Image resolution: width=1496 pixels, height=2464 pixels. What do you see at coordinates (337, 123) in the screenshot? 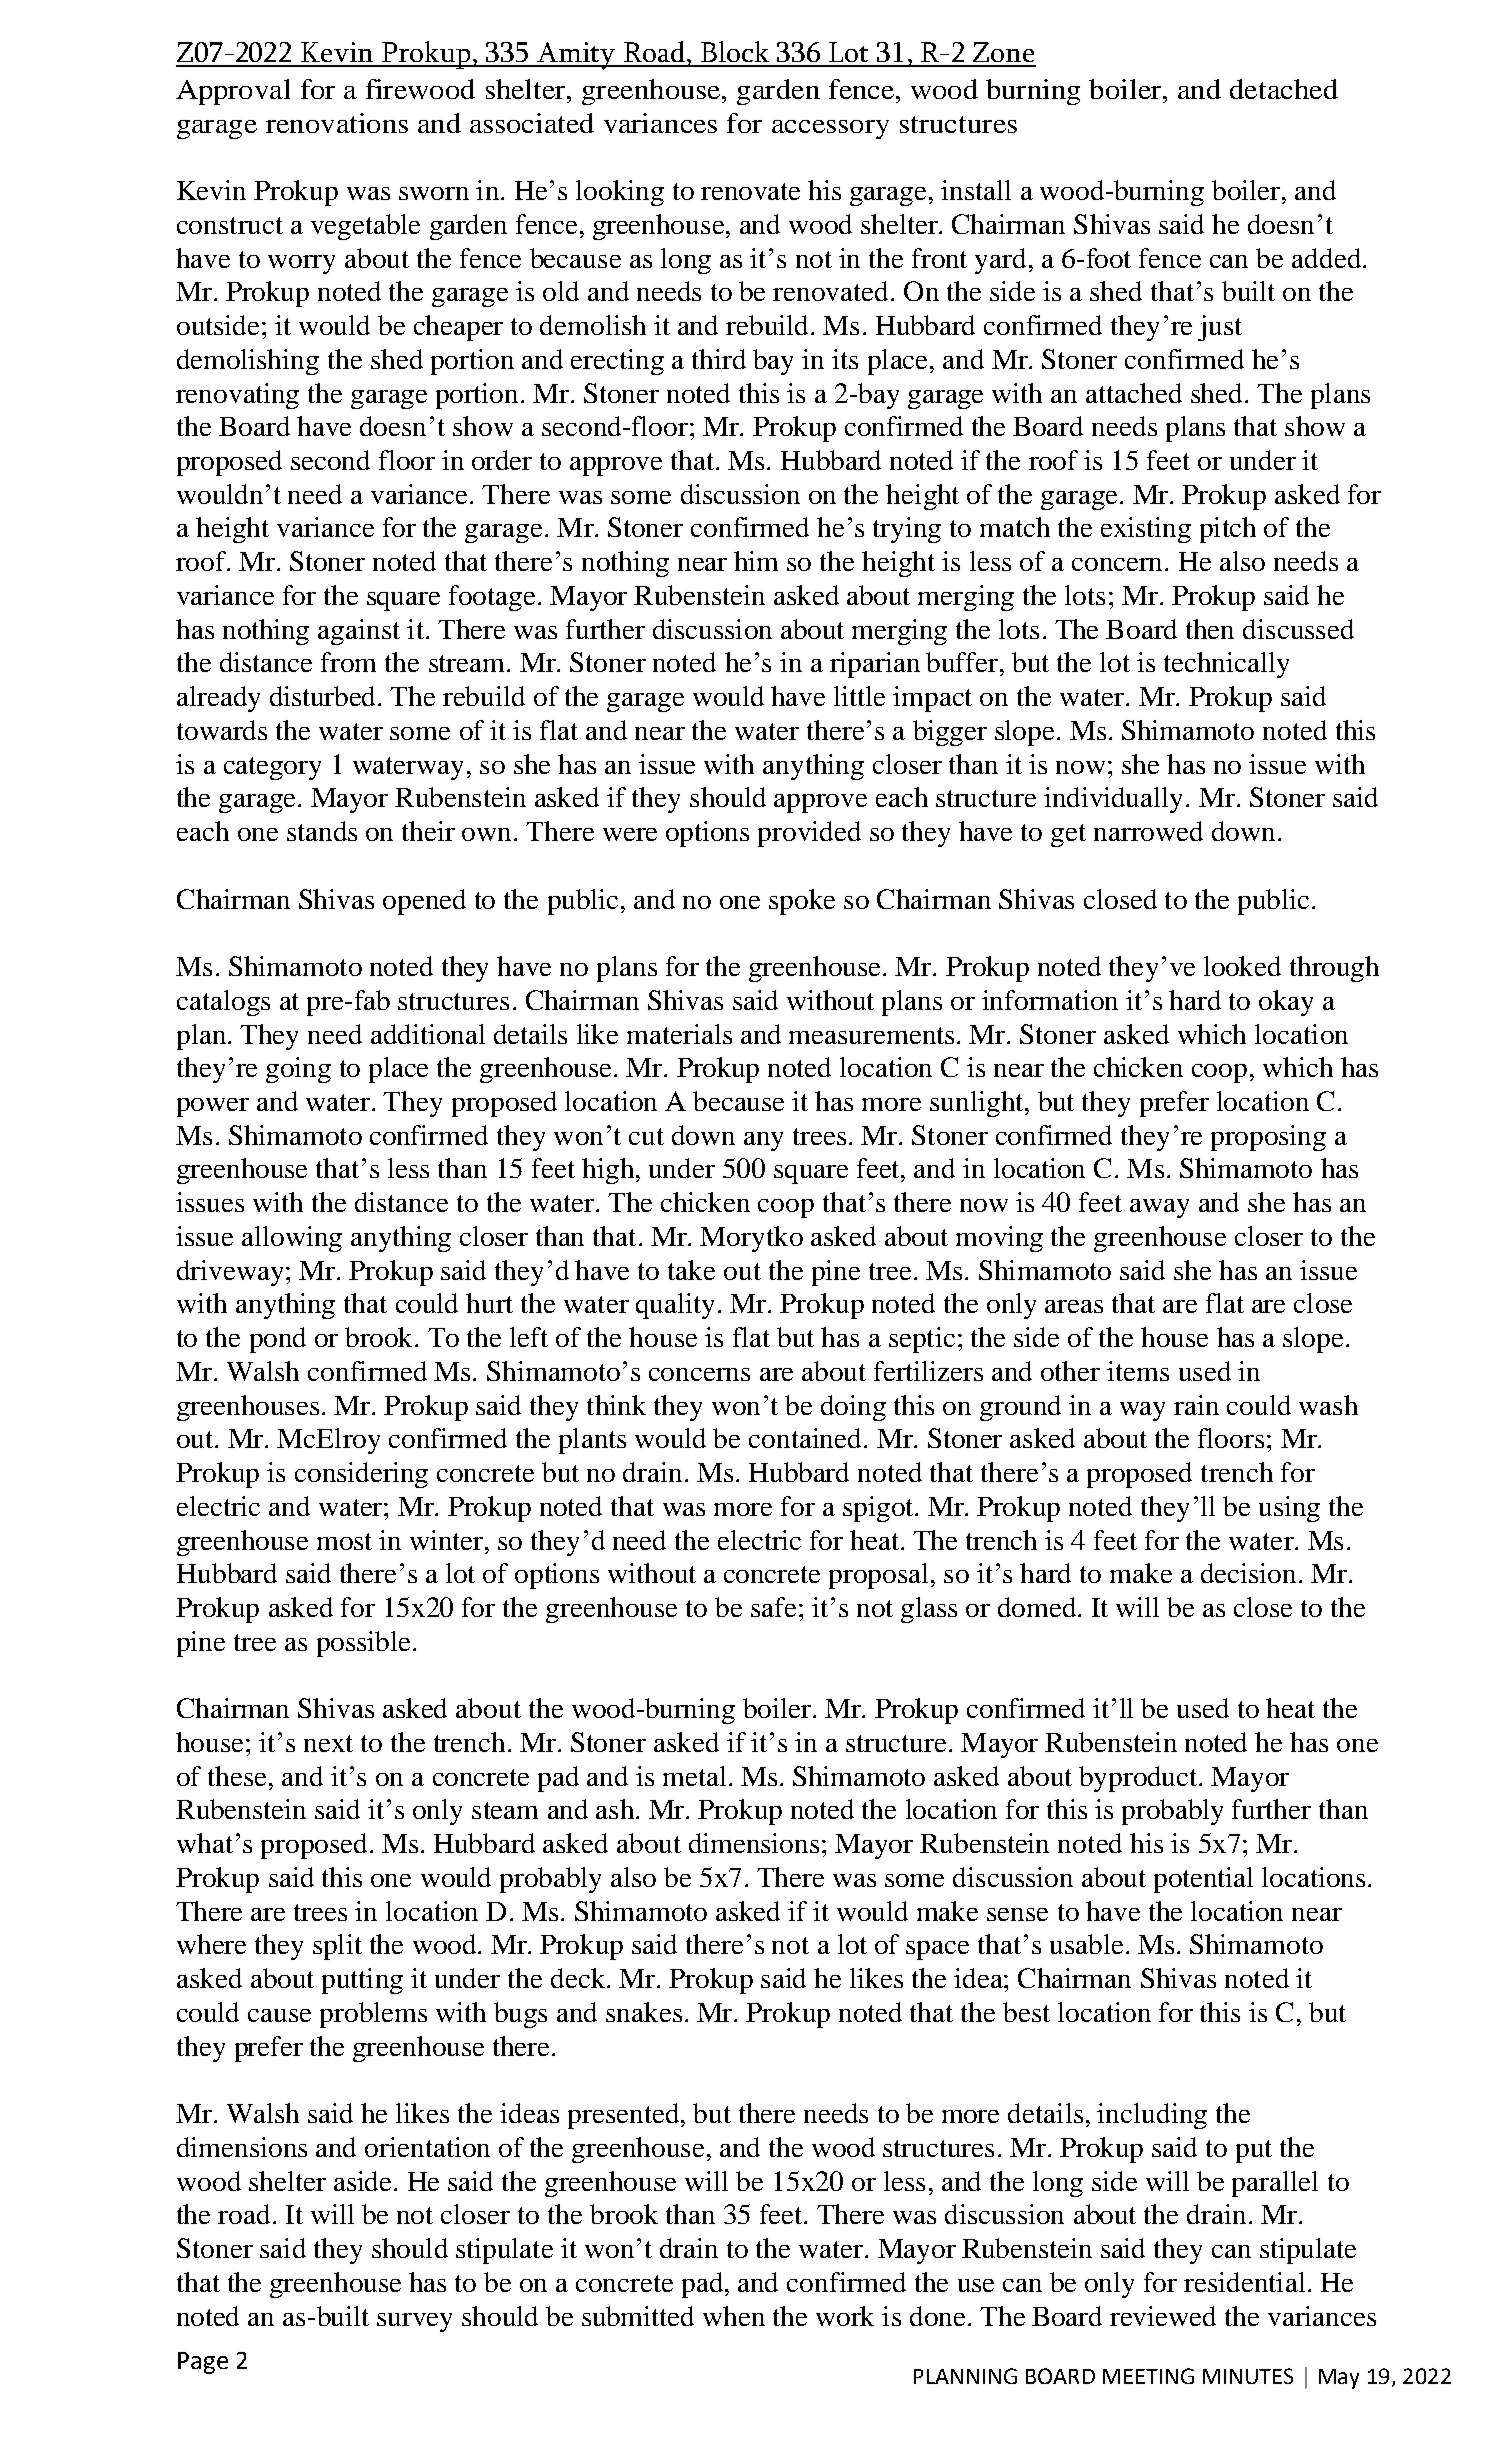
I see `renovations` at bounding box center [337, 123].
